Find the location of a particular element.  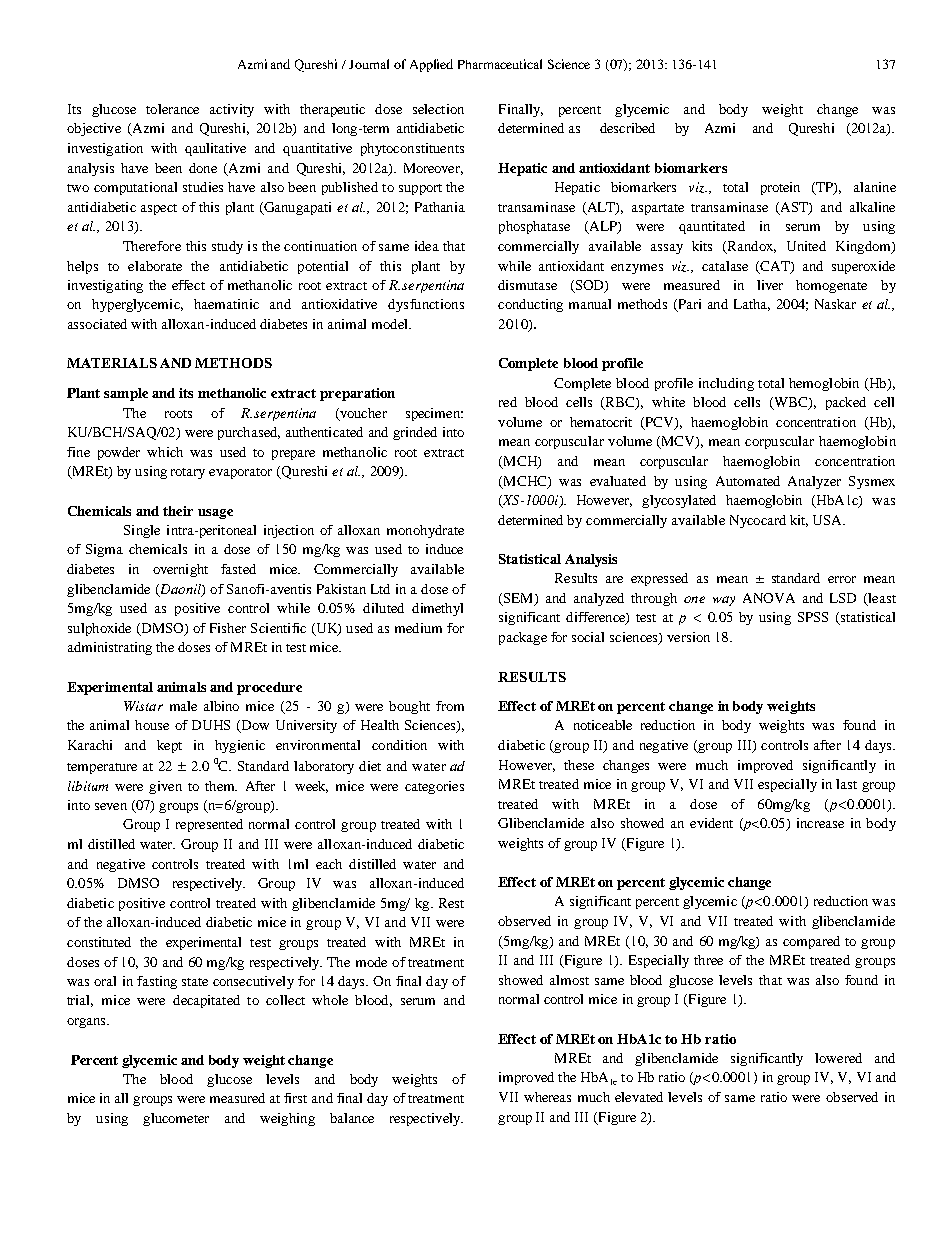

represented is located at coordinates (209, 825).
